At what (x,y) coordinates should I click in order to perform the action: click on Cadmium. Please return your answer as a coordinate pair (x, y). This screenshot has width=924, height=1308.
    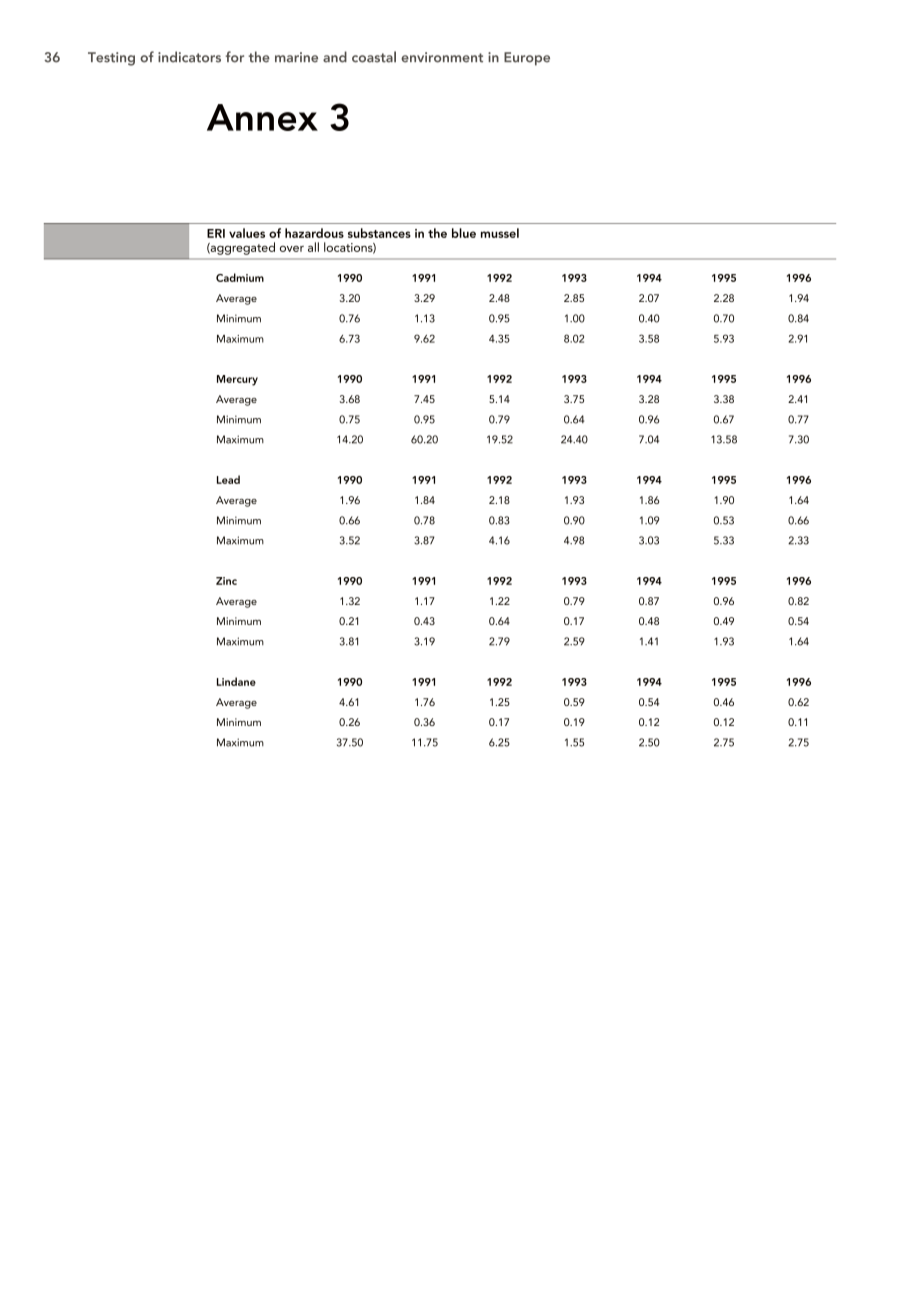
    Looking at the image, I should click on (240, 277).
